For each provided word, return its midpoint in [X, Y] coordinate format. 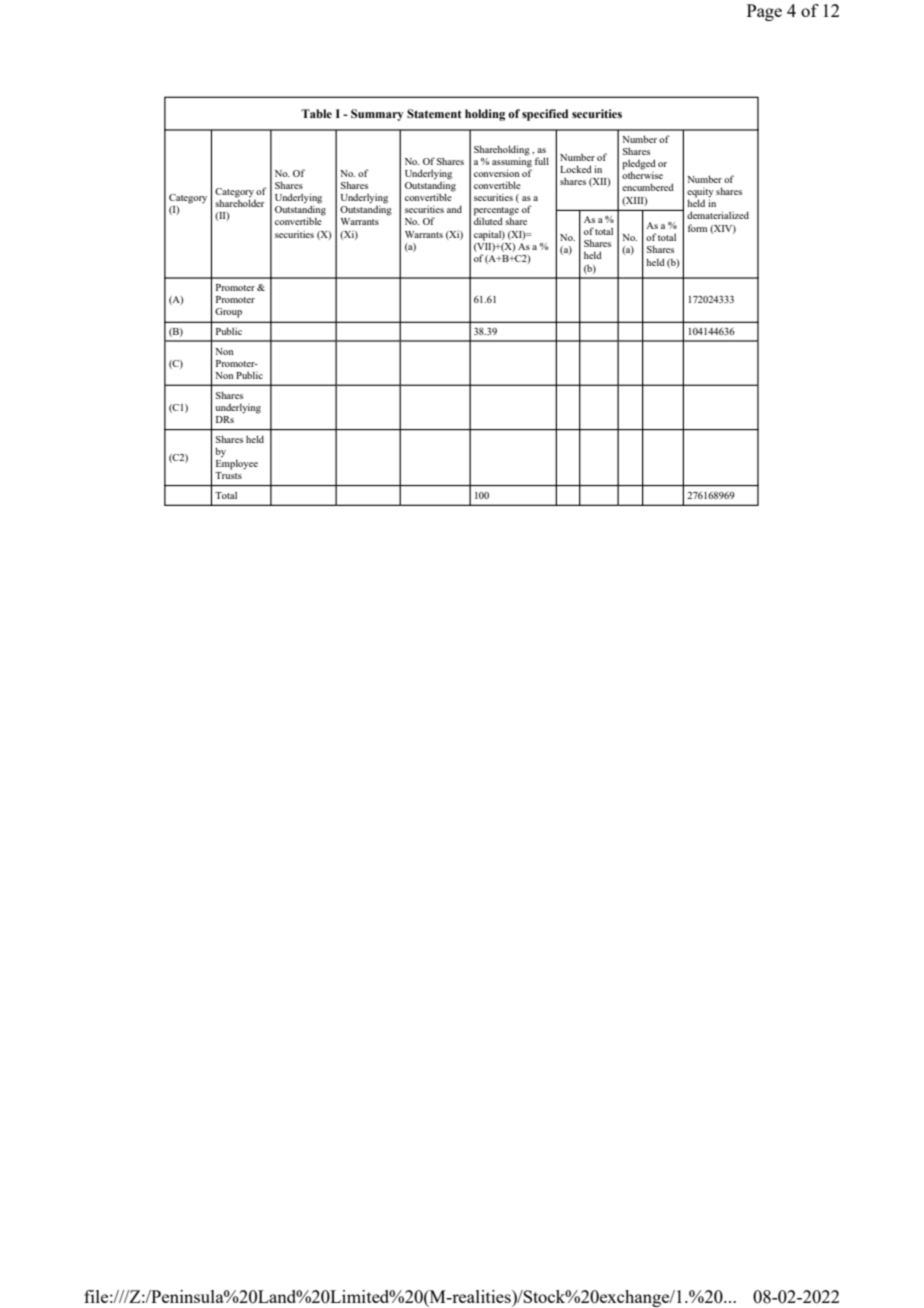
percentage [496, 212]
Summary [377, 115]
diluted [488, 221]
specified [545, 115]
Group [228, 313]
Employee [237, 463]
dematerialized [718, 215]
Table [316, 113]
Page [764, 12]
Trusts [228, 474]
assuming [512, 162]
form [697, 228]
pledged [639, 165]
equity [700, 194]
